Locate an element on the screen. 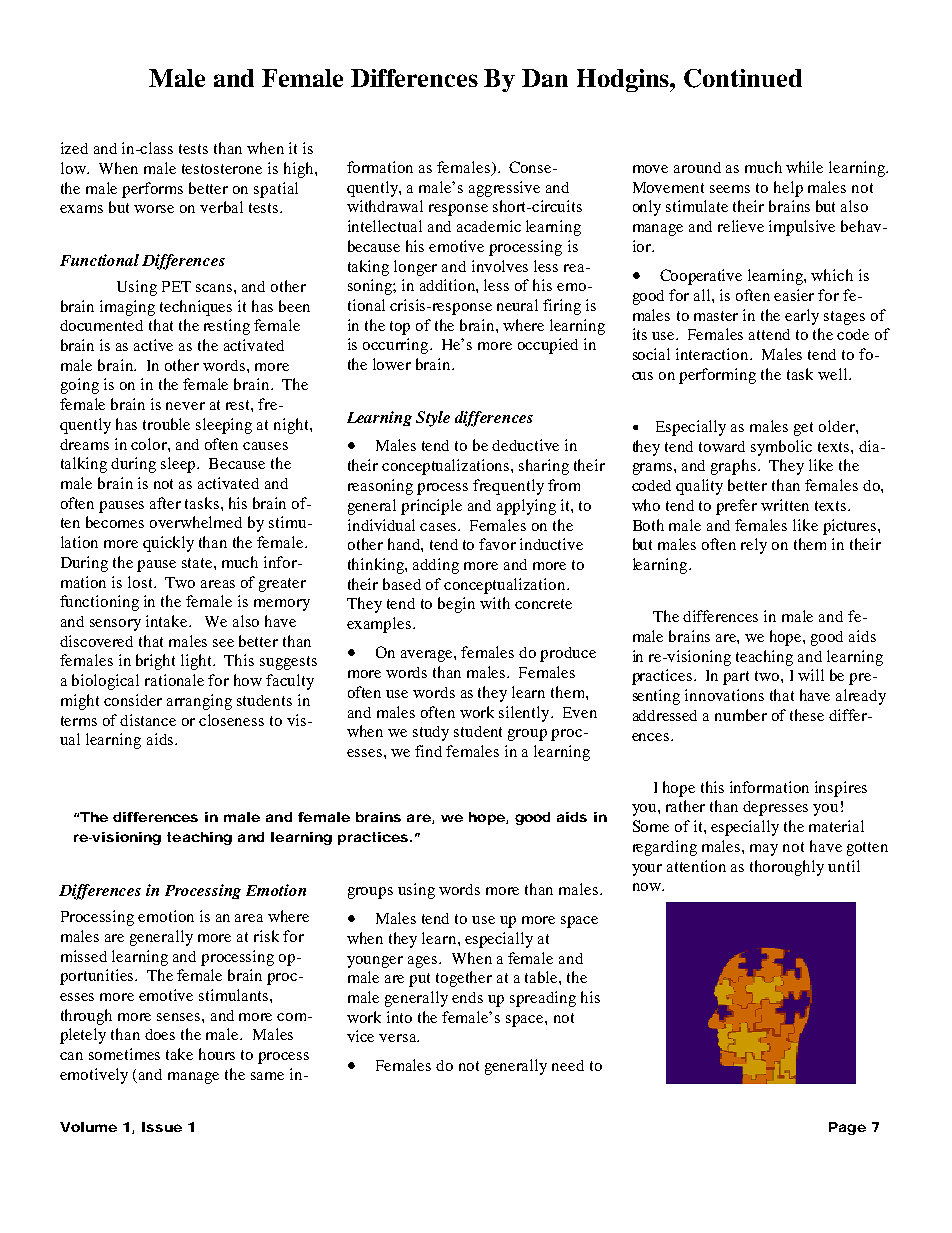  lost is located at coordinates (141, 582).
